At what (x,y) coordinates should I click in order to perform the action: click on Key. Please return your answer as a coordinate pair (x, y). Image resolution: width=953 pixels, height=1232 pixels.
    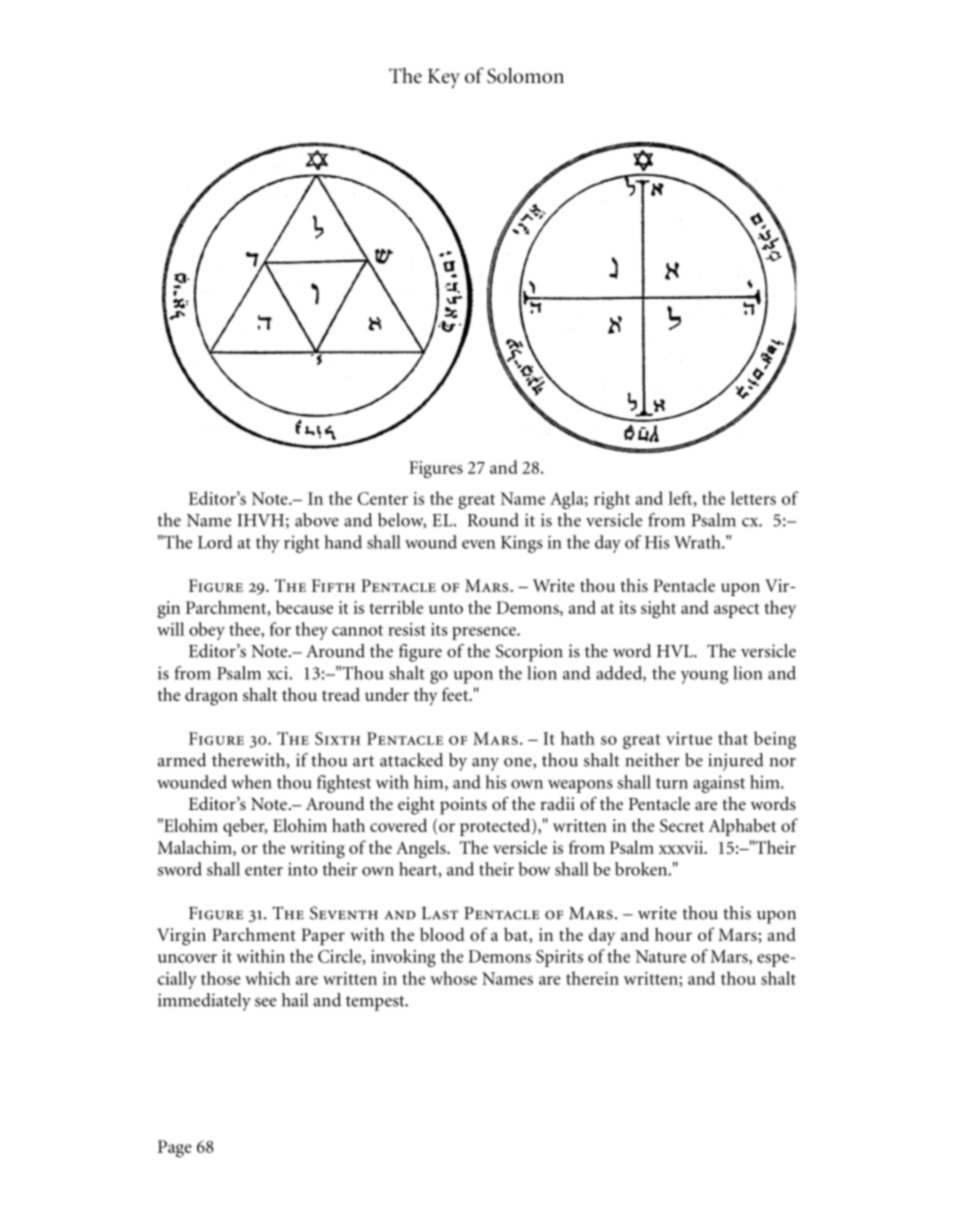
    Looking at the image, I should click on (444, 78).
